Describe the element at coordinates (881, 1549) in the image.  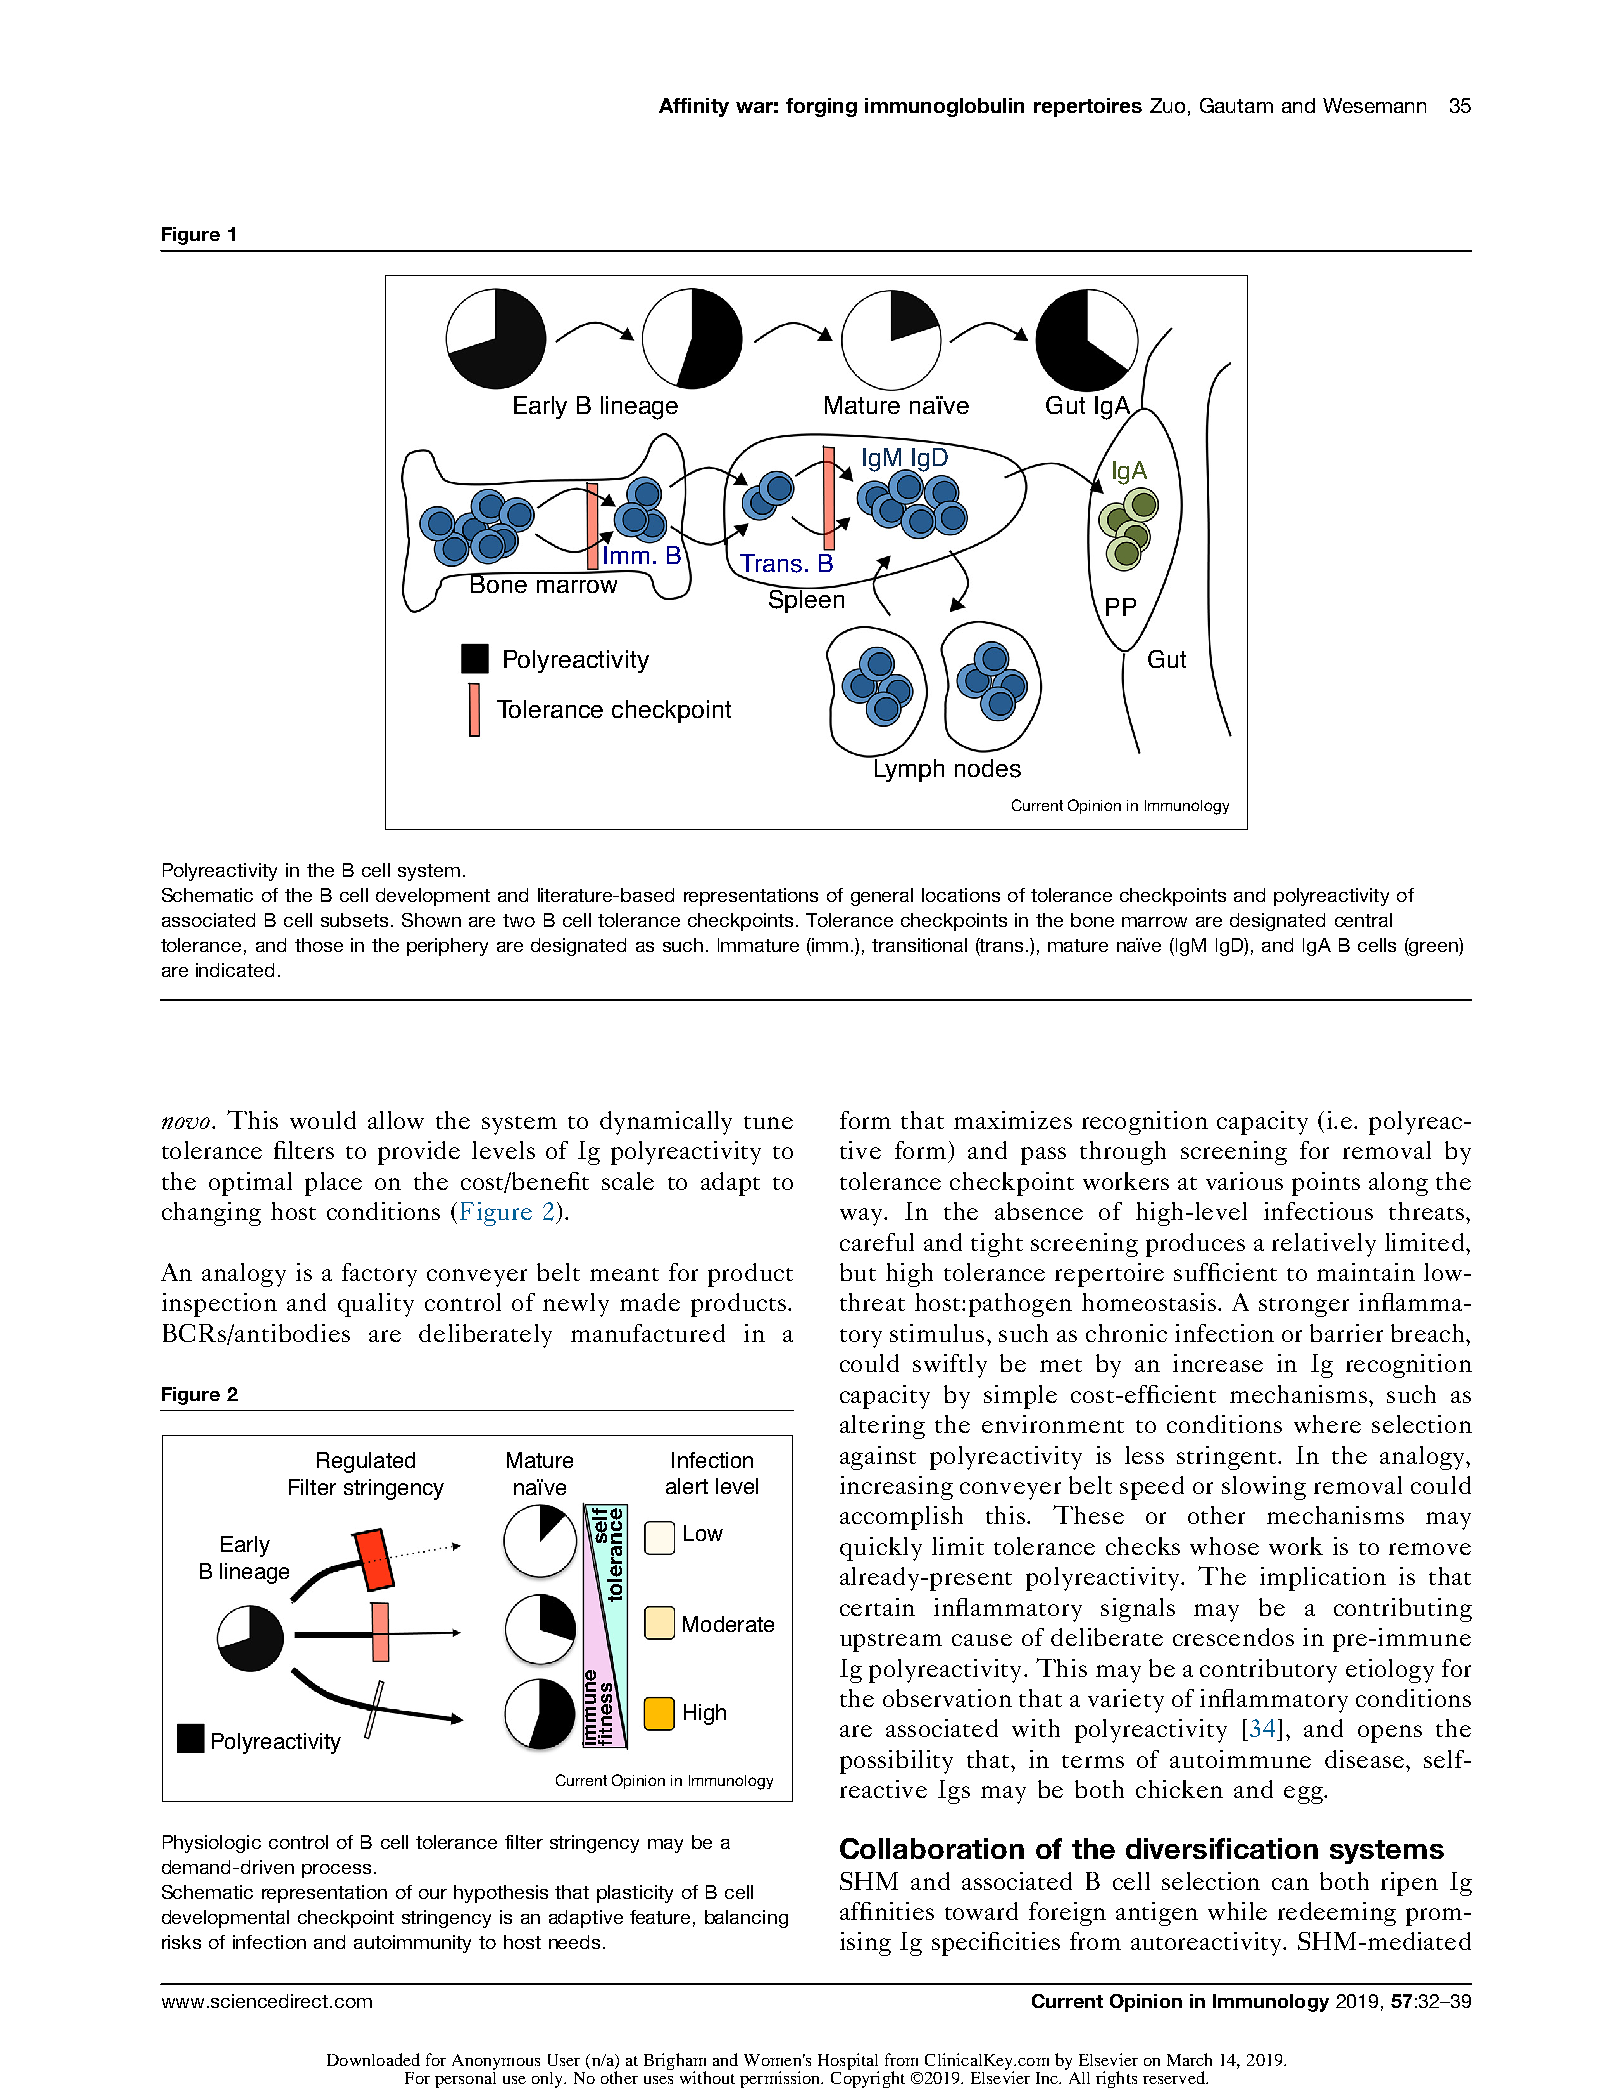
I see `quickly` at that location.
